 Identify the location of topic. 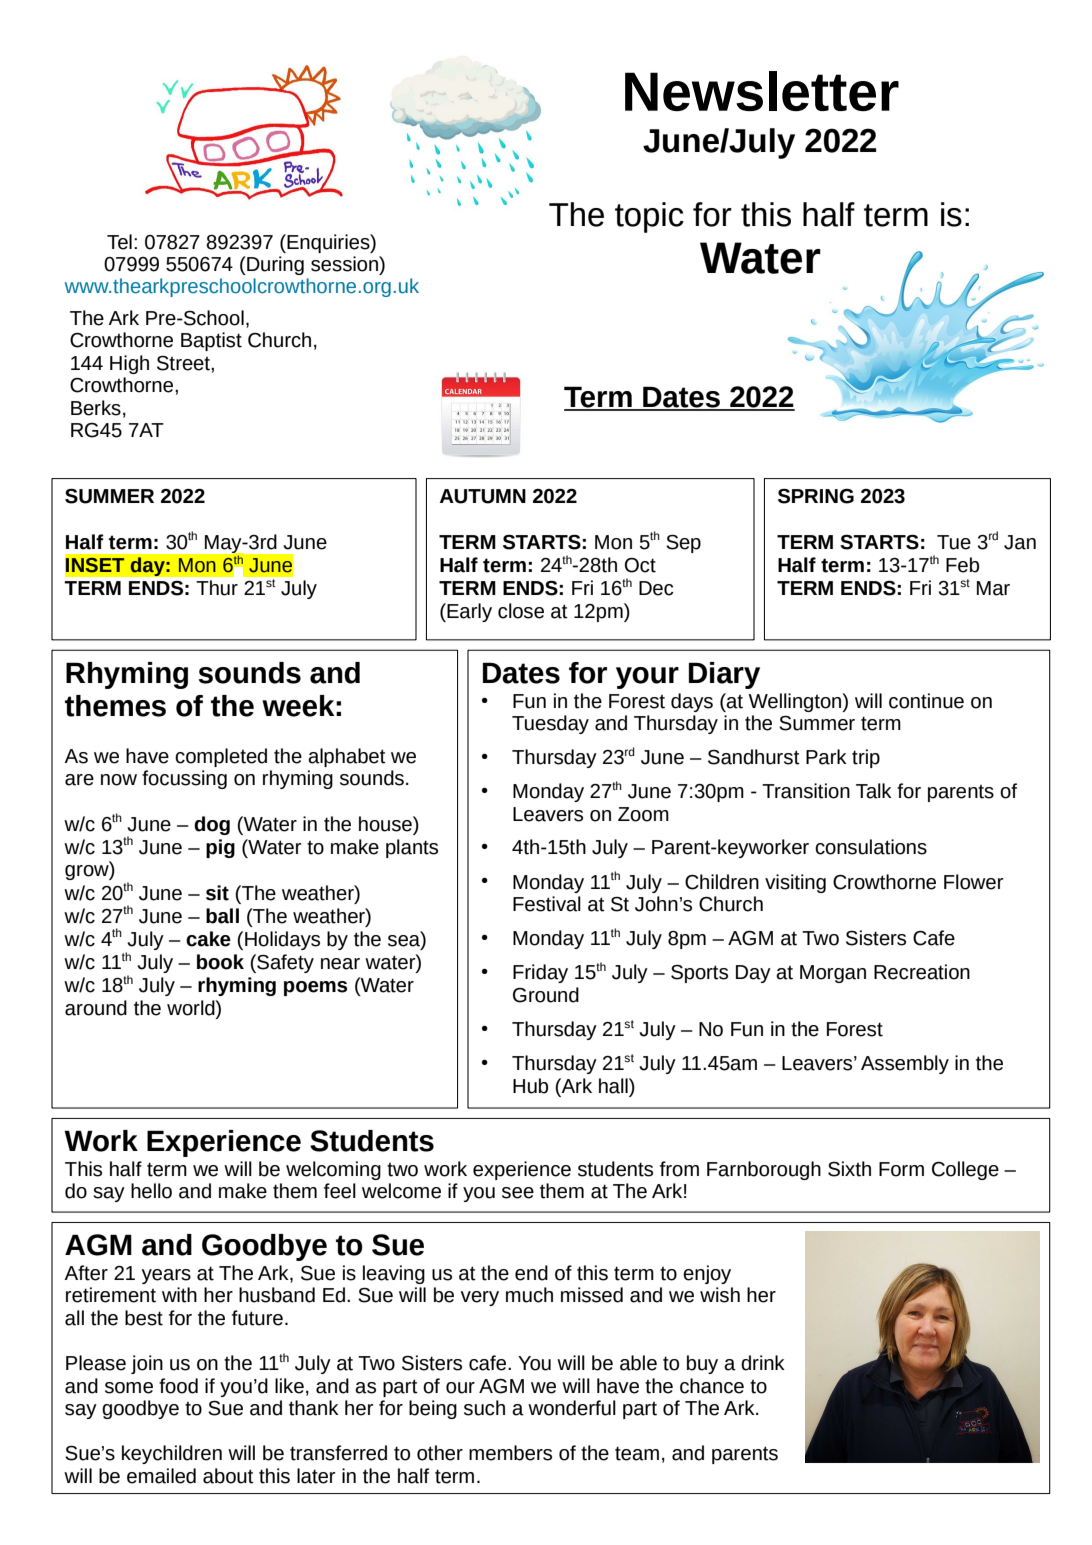
(649, 217).
